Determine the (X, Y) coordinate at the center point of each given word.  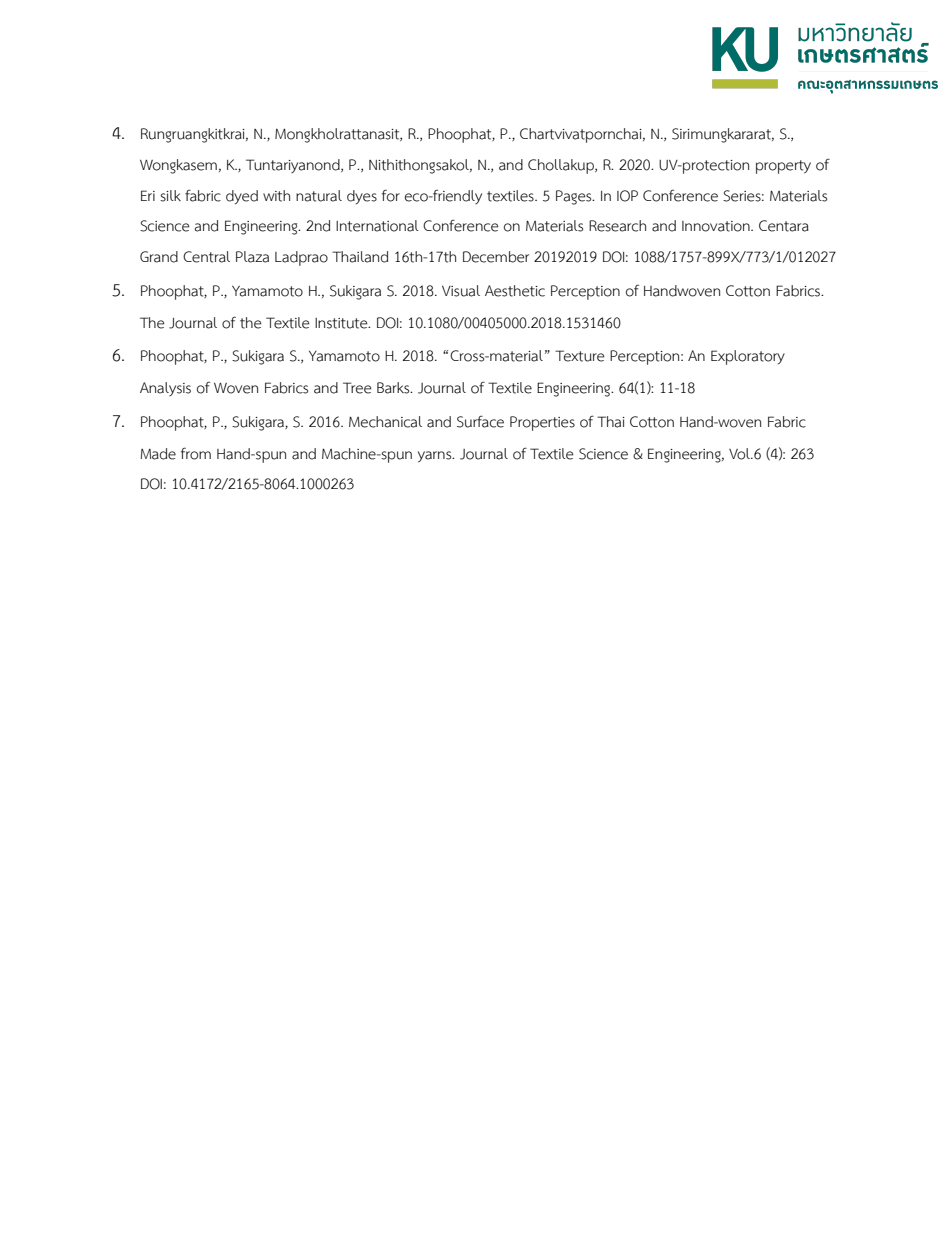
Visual (461, 291)
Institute (342, 323)
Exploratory (748, 357)
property (783, 167)
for (391, 195)
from (196, 453)
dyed (242, 197)
